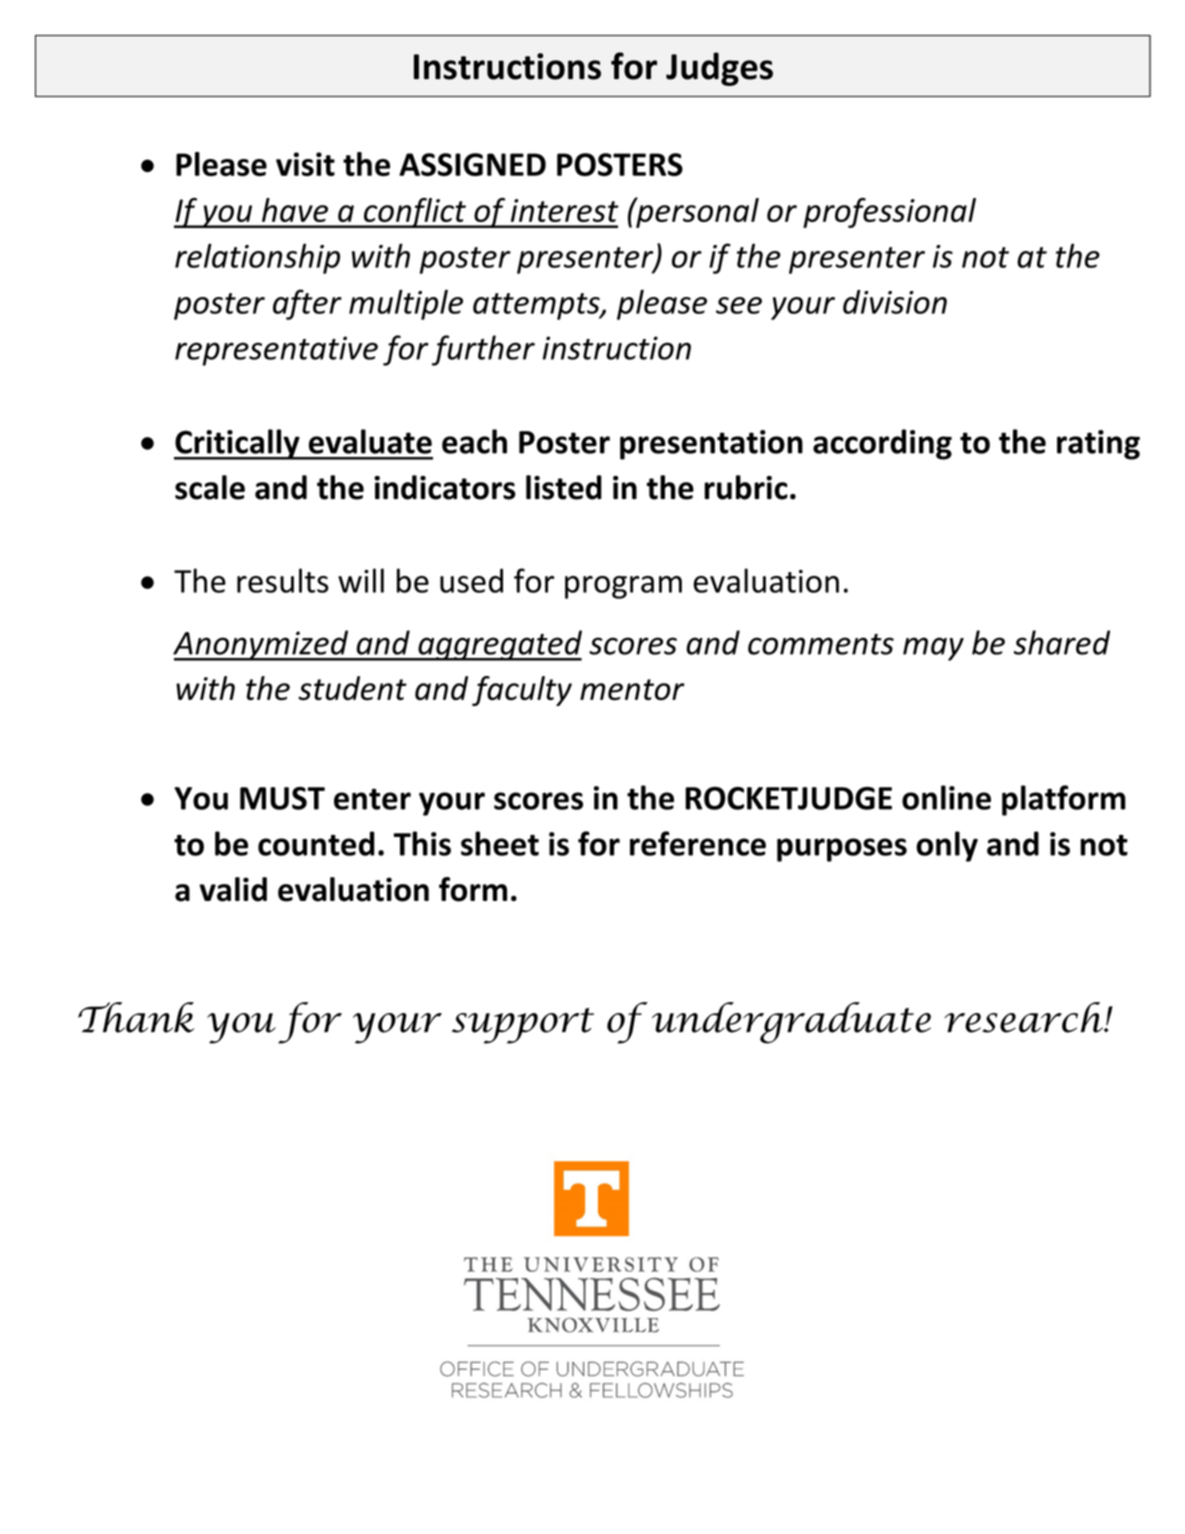  I want to click on Judges, so click(719, 69).
